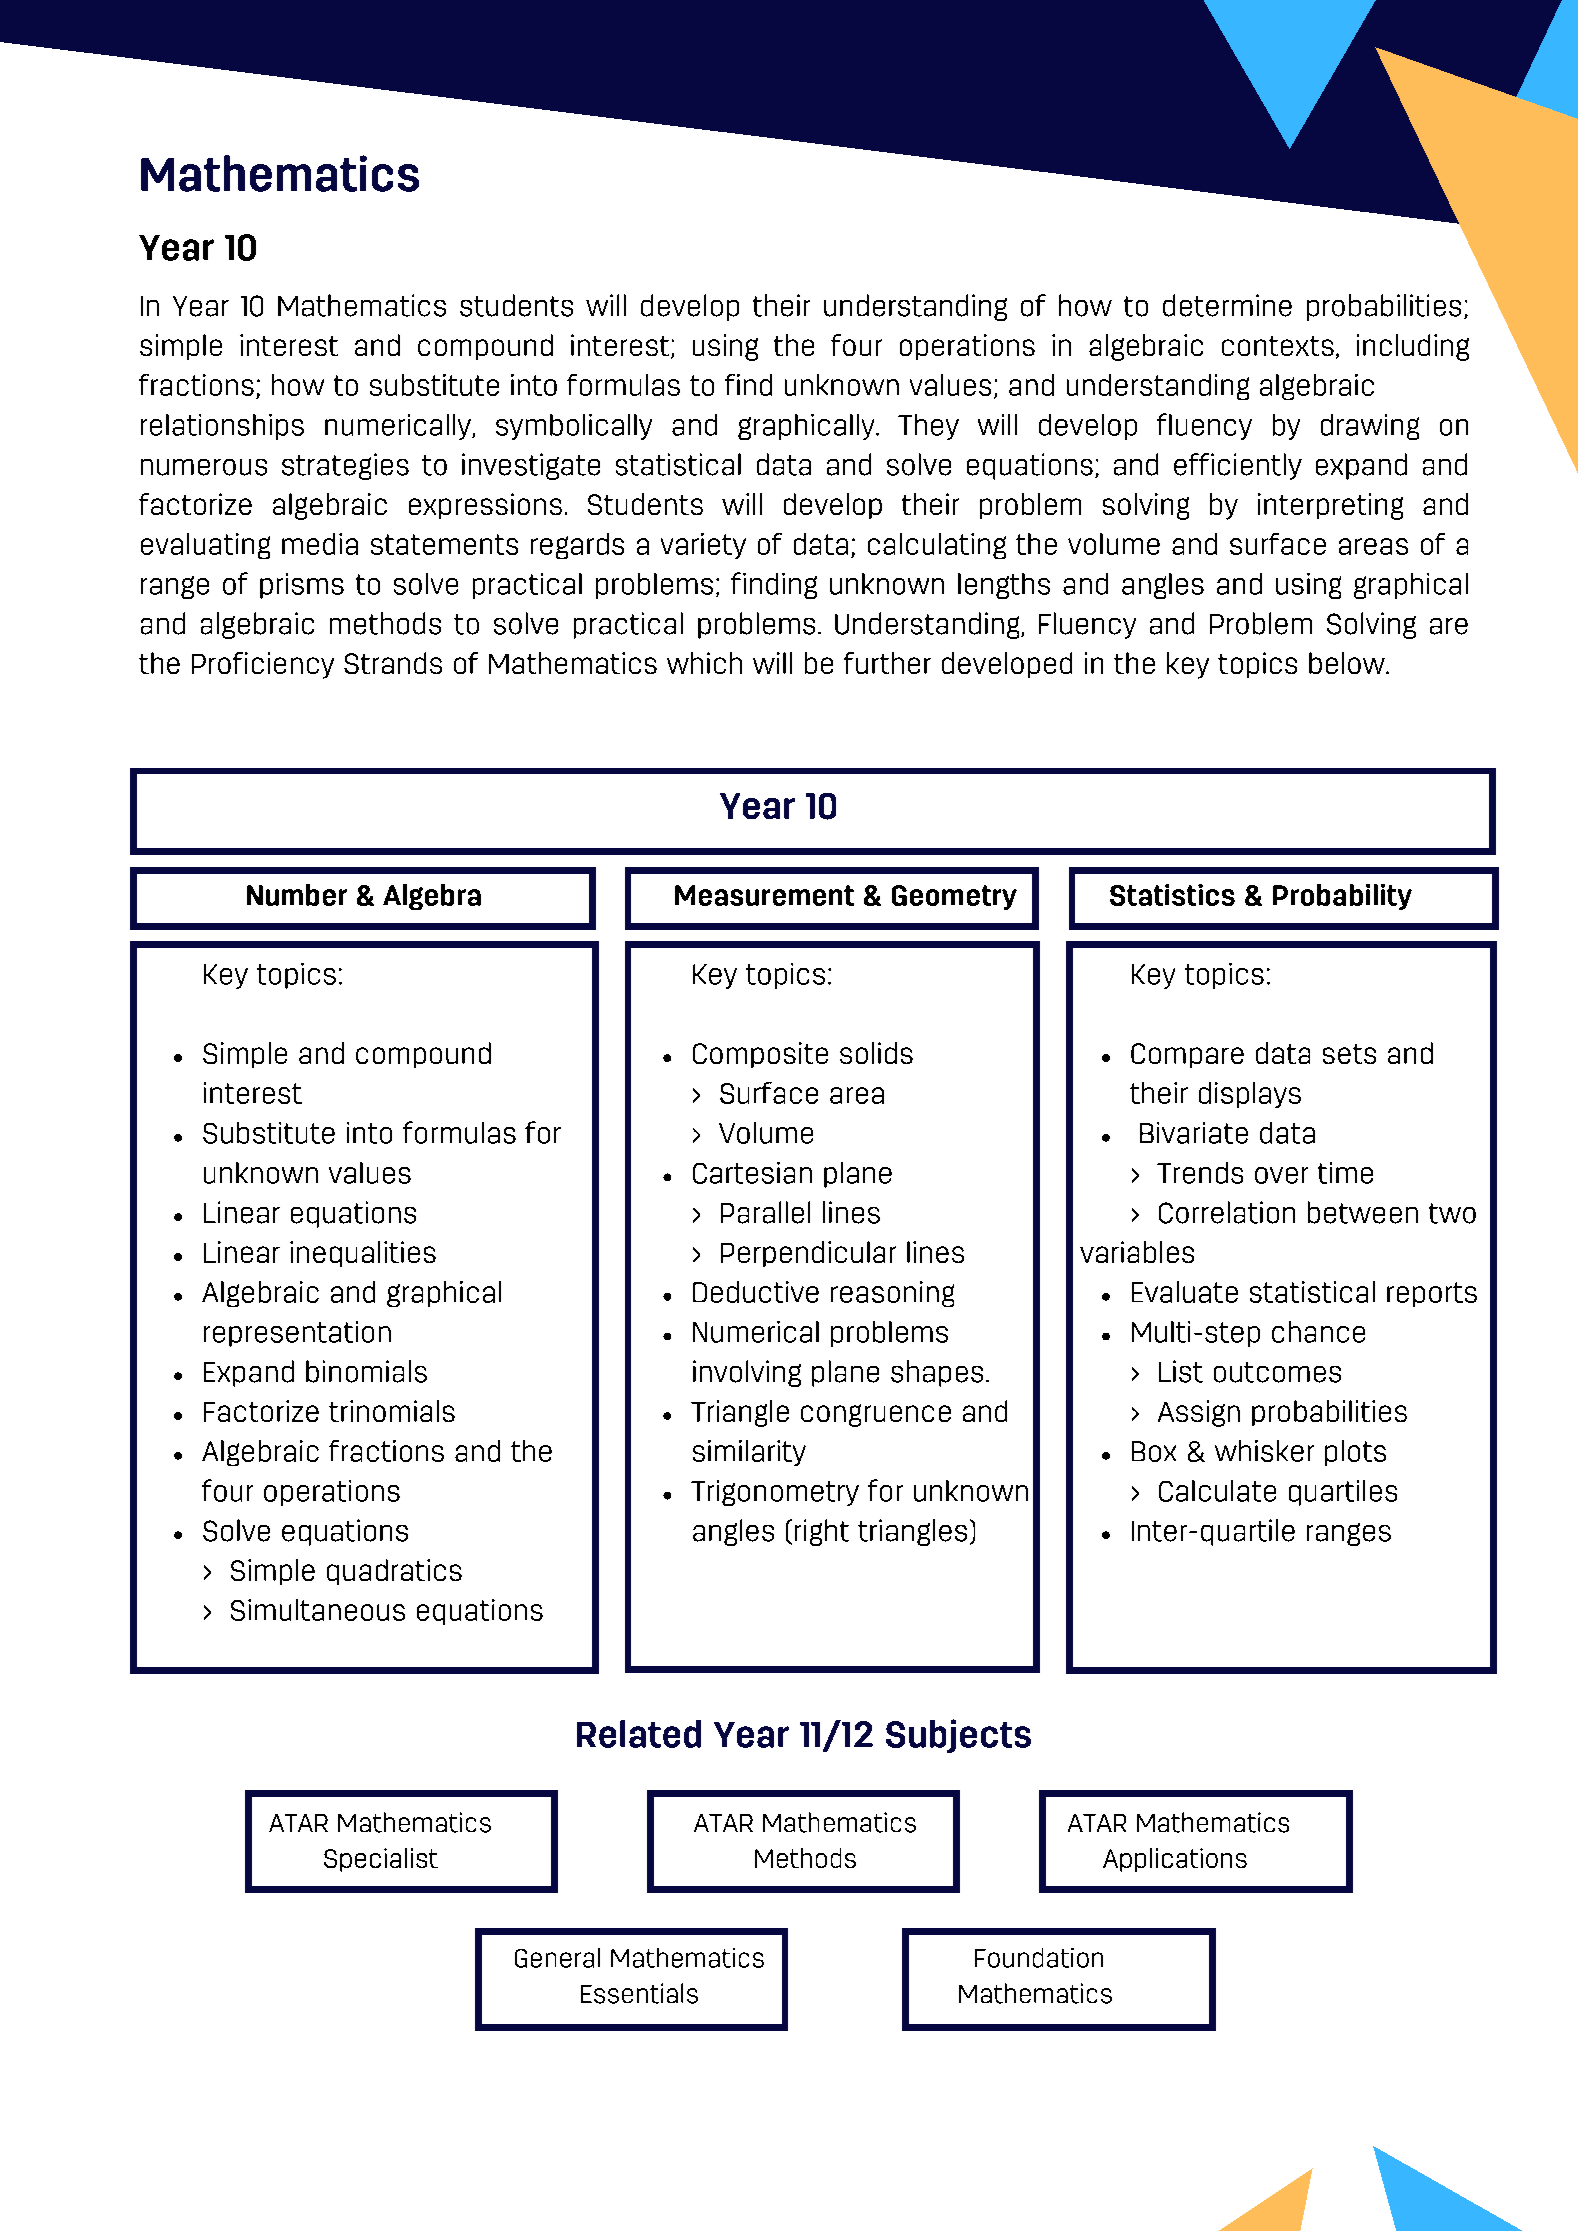 This screenshot has width=1578, height=2231. Describe the element at coordinates (639, 1993) in the screenshot. I see `Essentials` at that location.
